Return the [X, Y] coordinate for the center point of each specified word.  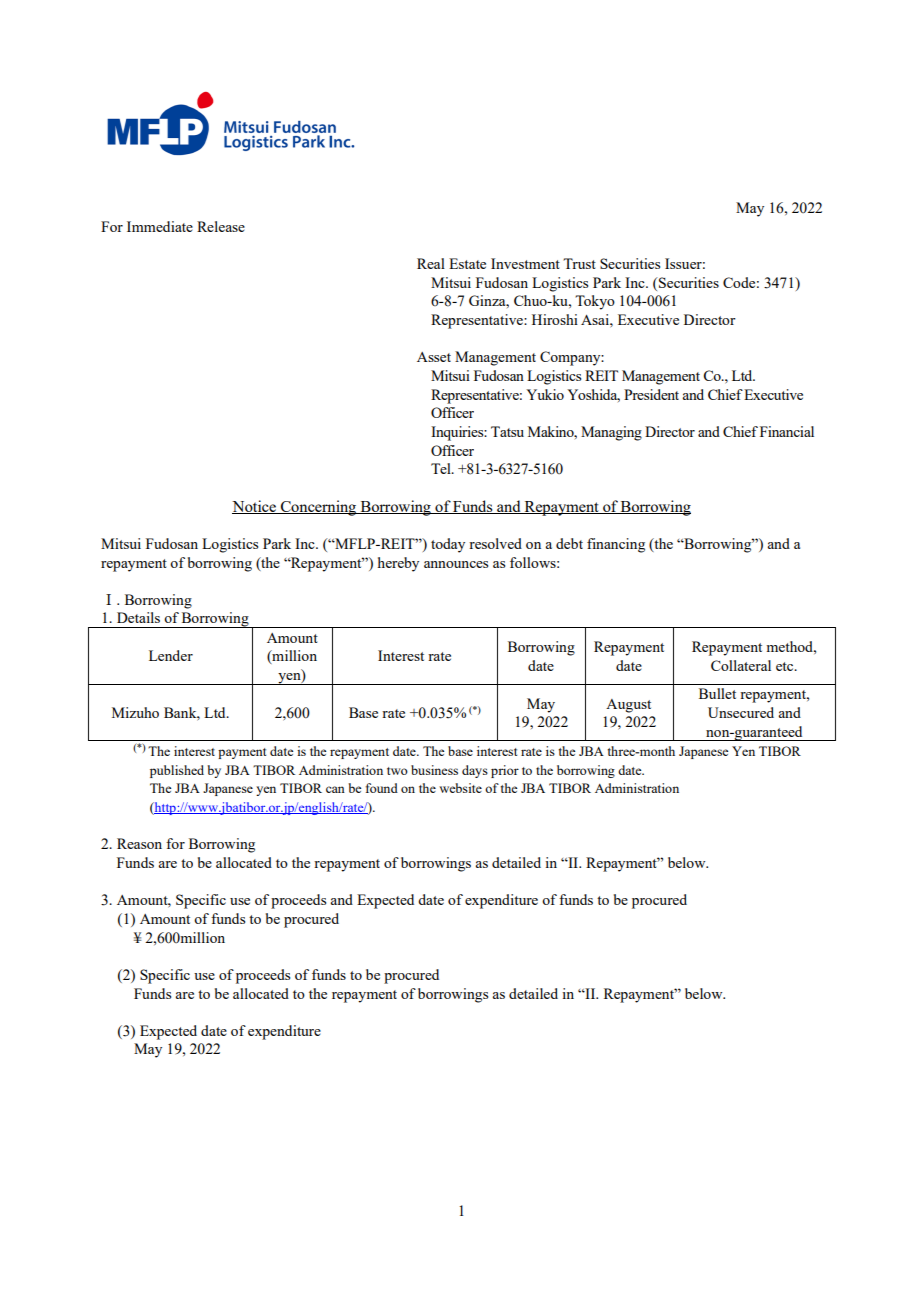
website [460, 788]
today [448, 545]
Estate [467, 263]
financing [616, 545]
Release [221, 226]
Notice [255, 507]
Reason [139, 843]
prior [505, 771]
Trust [579, 263]
